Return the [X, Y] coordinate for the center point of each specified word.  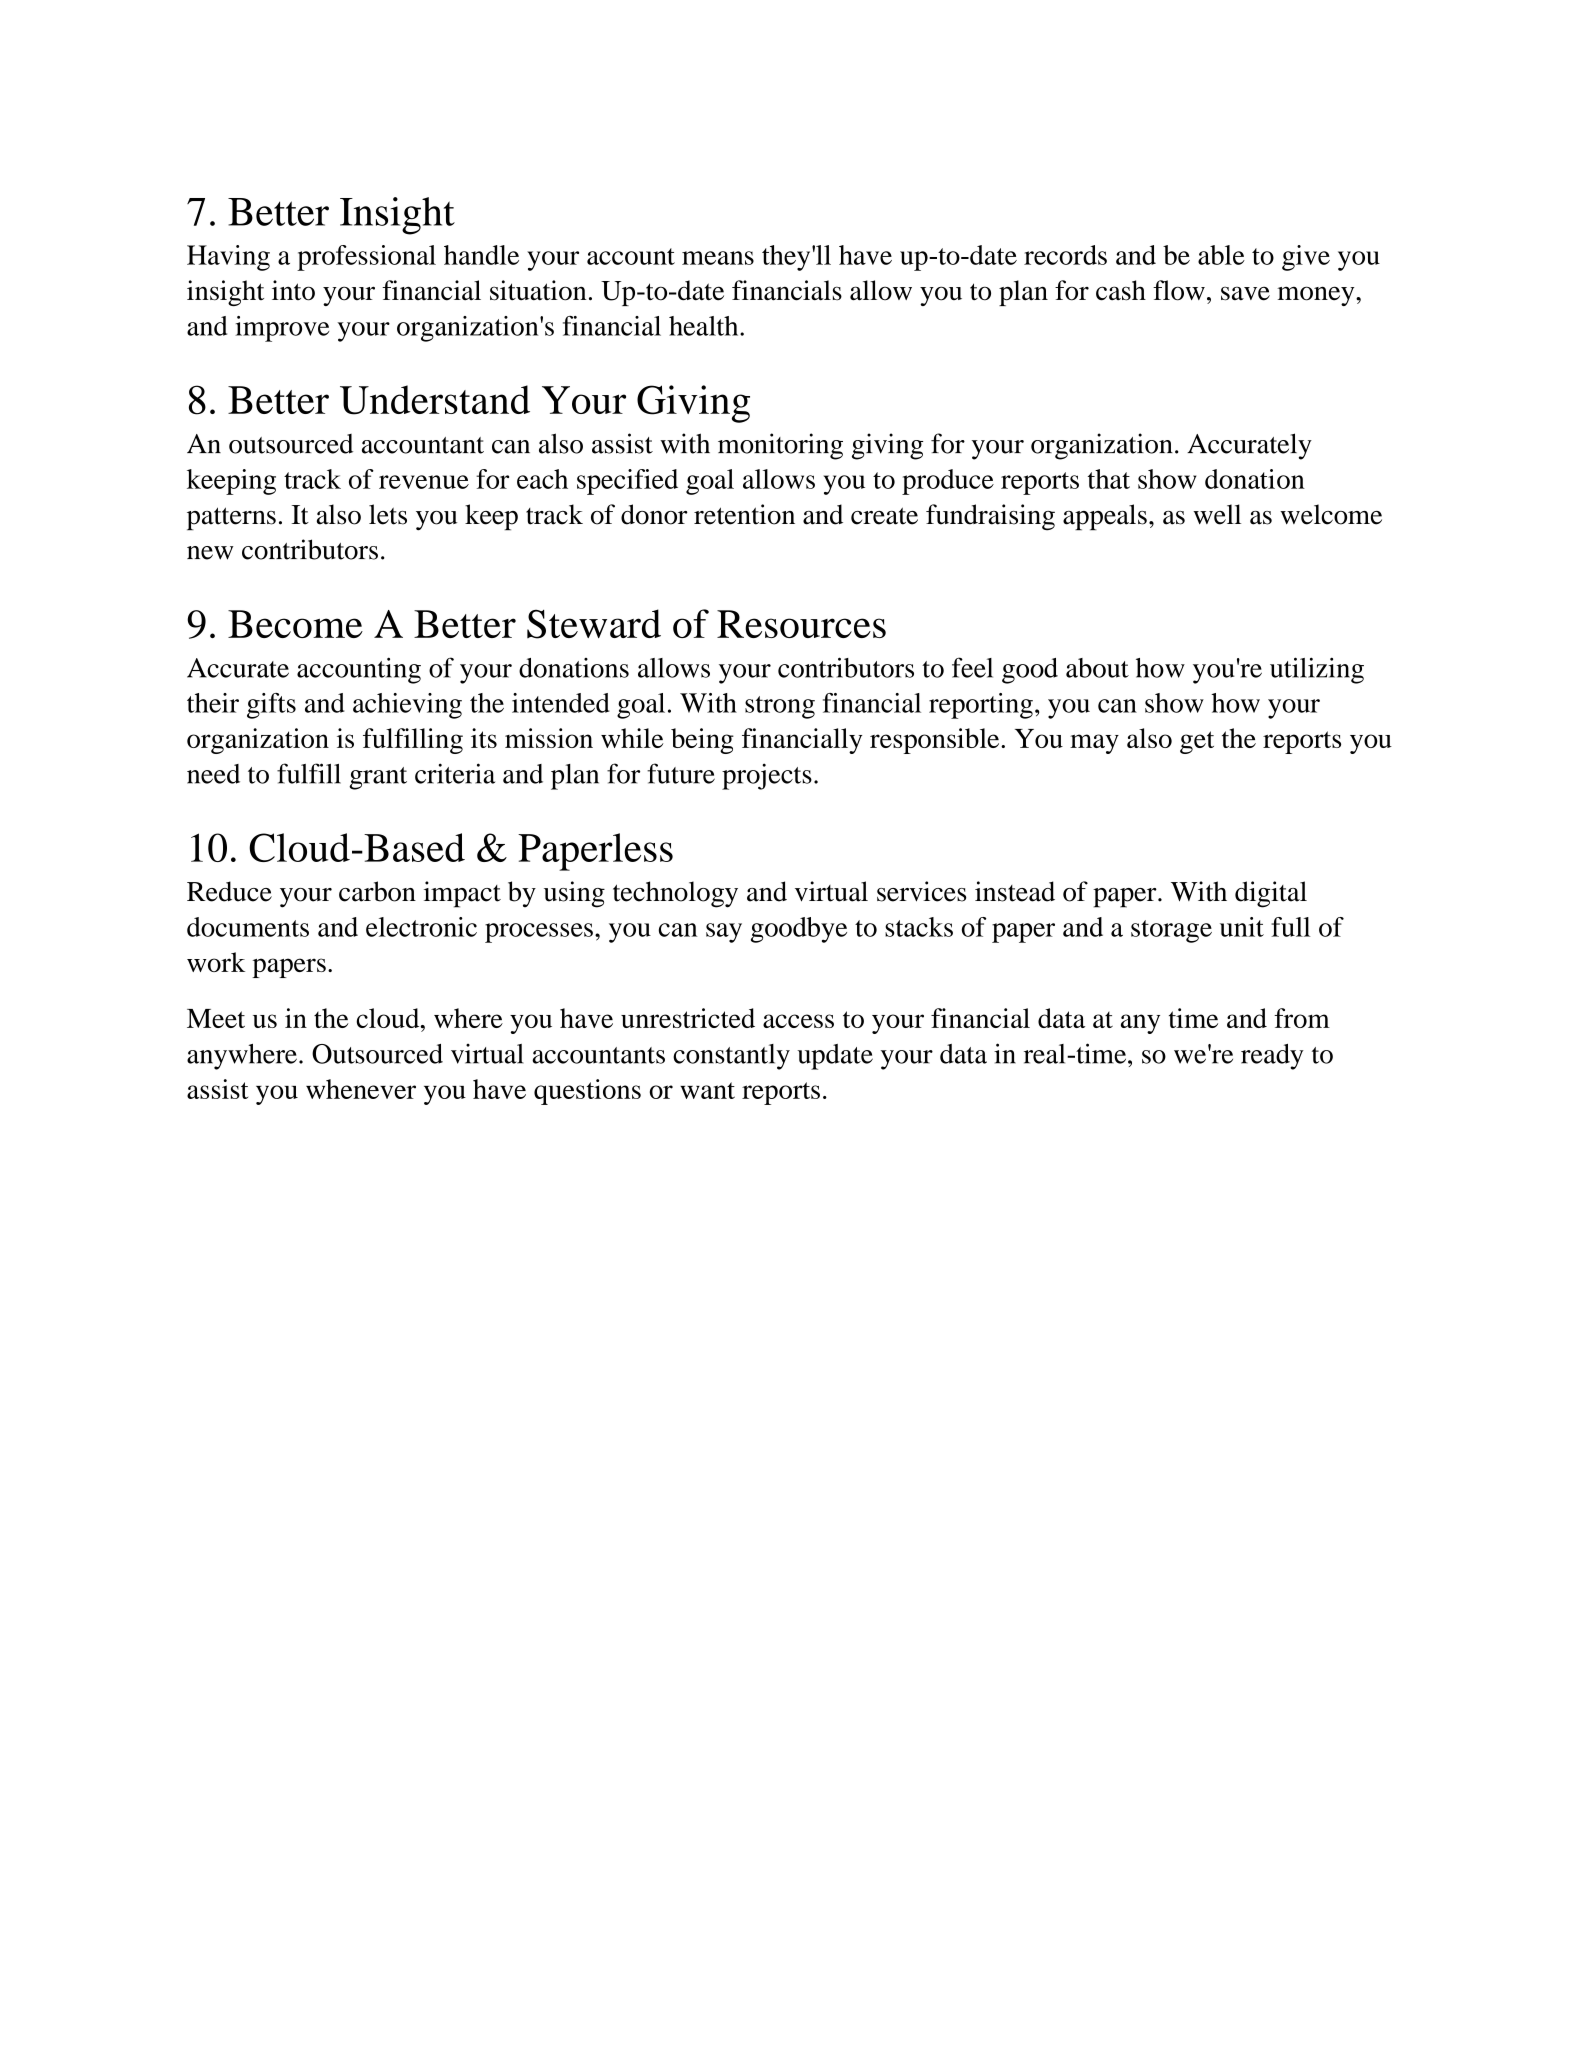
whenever [361, 1089]
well [1217, 514]
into [293, 290]
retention [744, 514]
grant [378, 778]
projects [767, 776]
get [1197, 742]
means [718, 258]
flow [1179, 290]
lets [388, 514]
